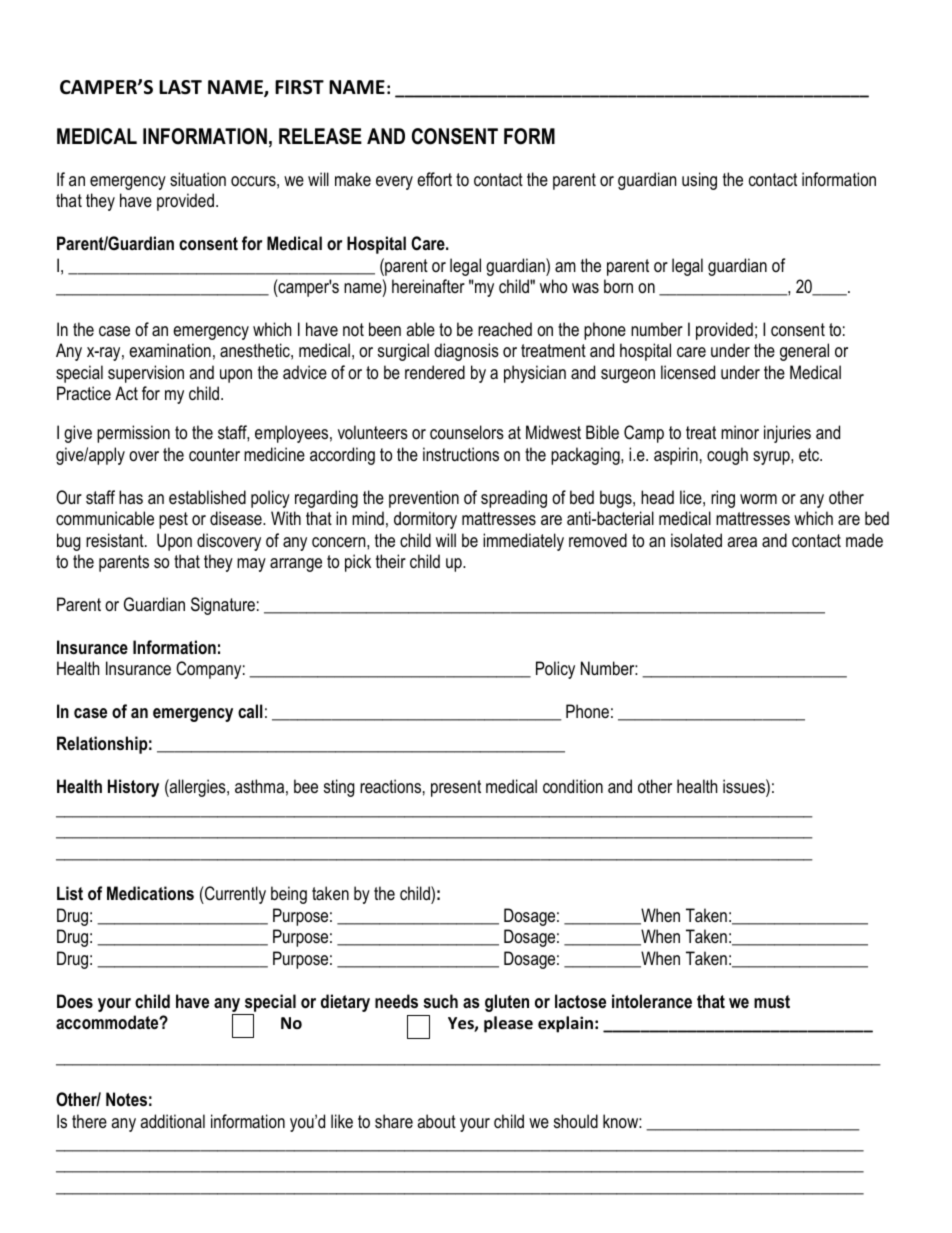  Describe the element at coordinates (699, 181) in the screenshot. I see `using` at that location.
